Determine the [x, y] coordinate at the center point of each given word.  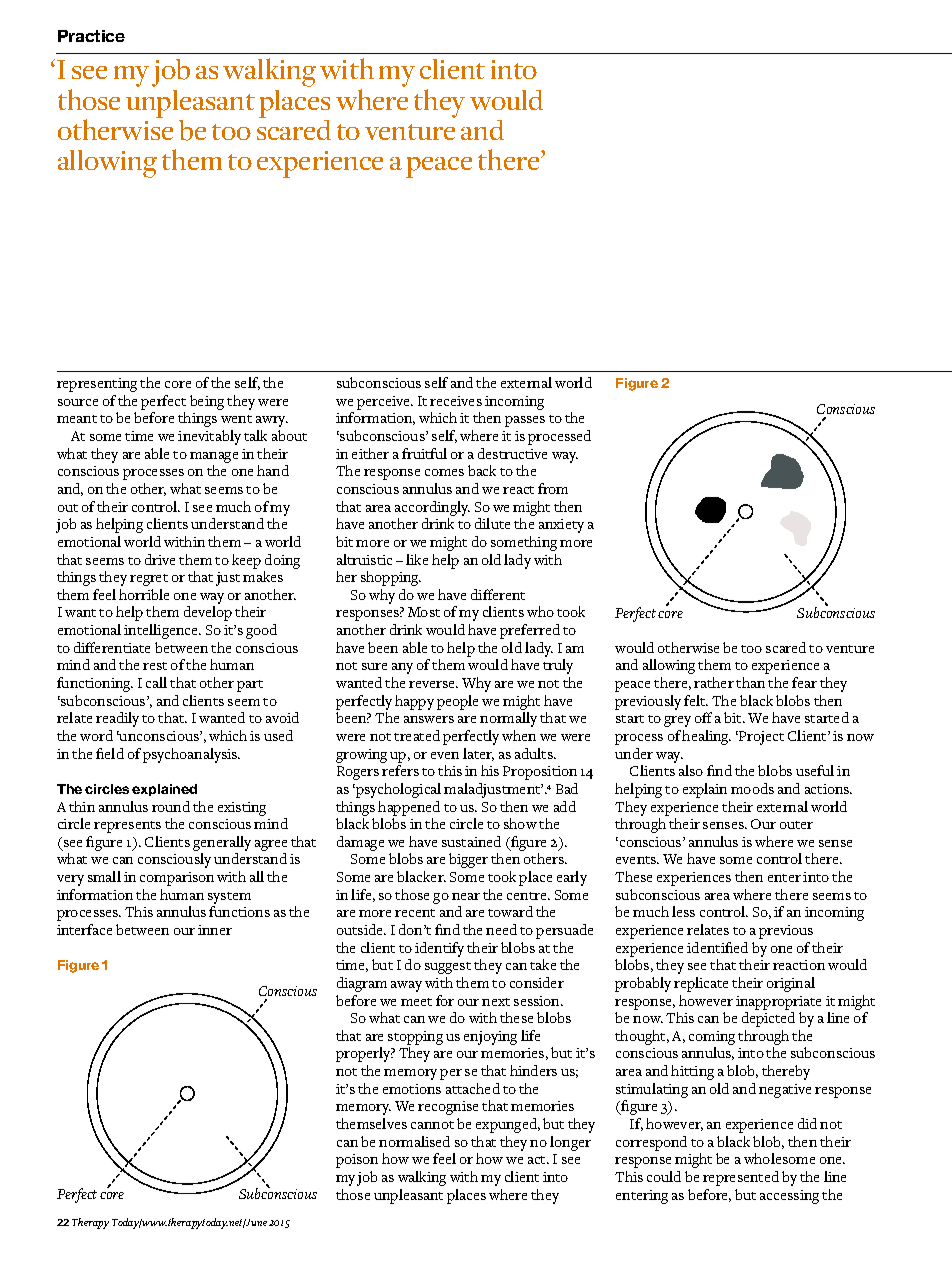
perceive [384, 403]
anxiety [561, 526]
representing [97, 385]
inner [215, 930]
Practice [91, 36]
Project [760, 738]
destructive [512, 453]
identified [717, 947]
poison [357, 1161]
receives [456, 401]
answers [429, 719]
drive [160, 559]
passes [525, 421]
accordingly [432, 510]
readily [117, 719]
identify [439, 949]
